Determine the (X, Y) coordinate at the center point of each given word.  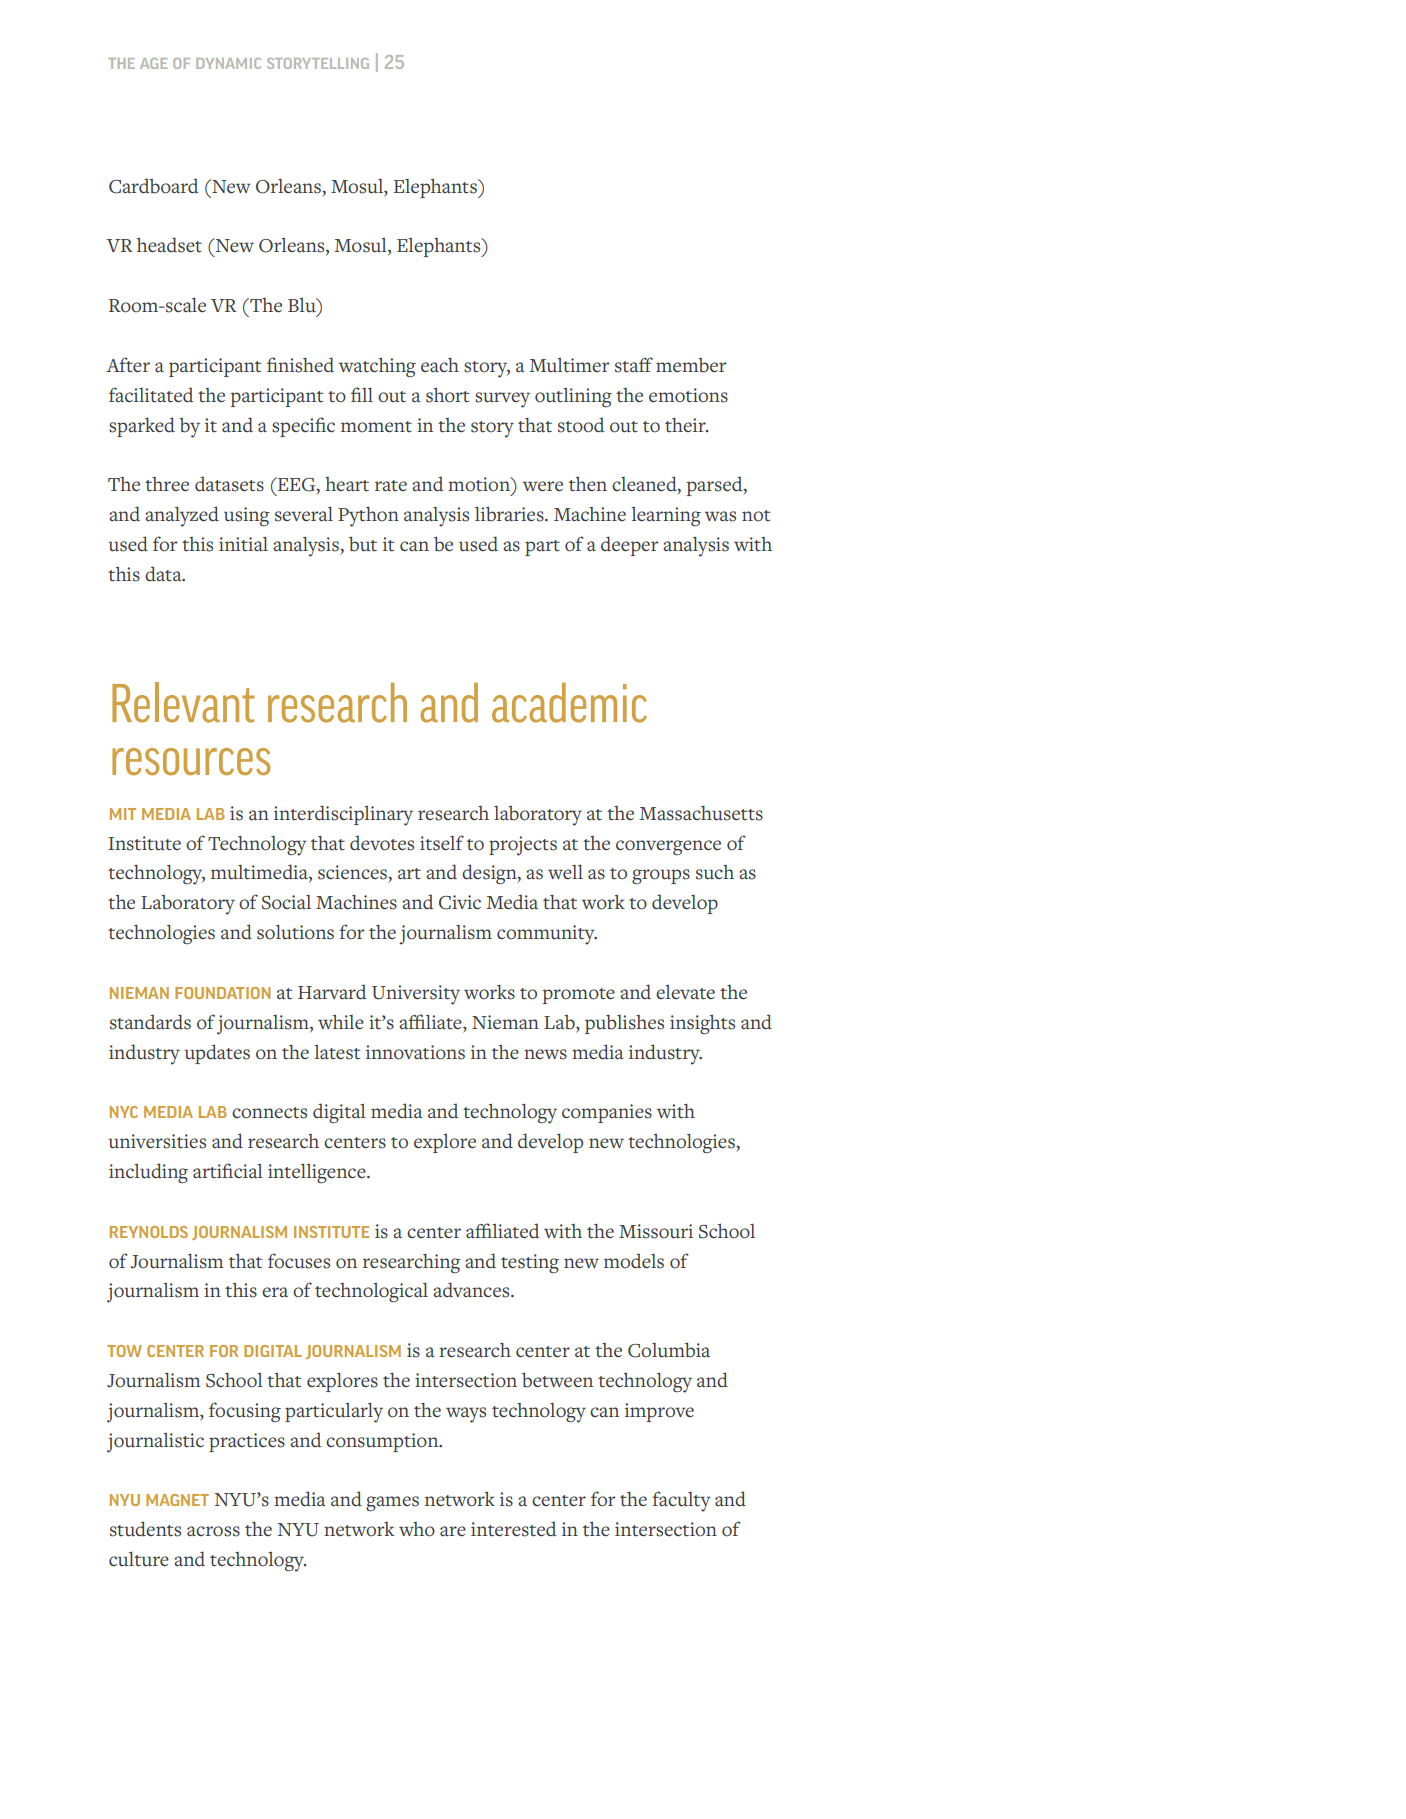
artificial (228, 1171)
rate (391, 485)
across (213, 1531)
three (167, 484)
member (691, 365)
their (686, 425)
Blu (303, 305)
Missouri (656, 1231)
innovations (415, 1052)
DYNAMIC (228, 63)
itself (442, 843)
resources (191, 761)
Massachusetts (701, 813)
